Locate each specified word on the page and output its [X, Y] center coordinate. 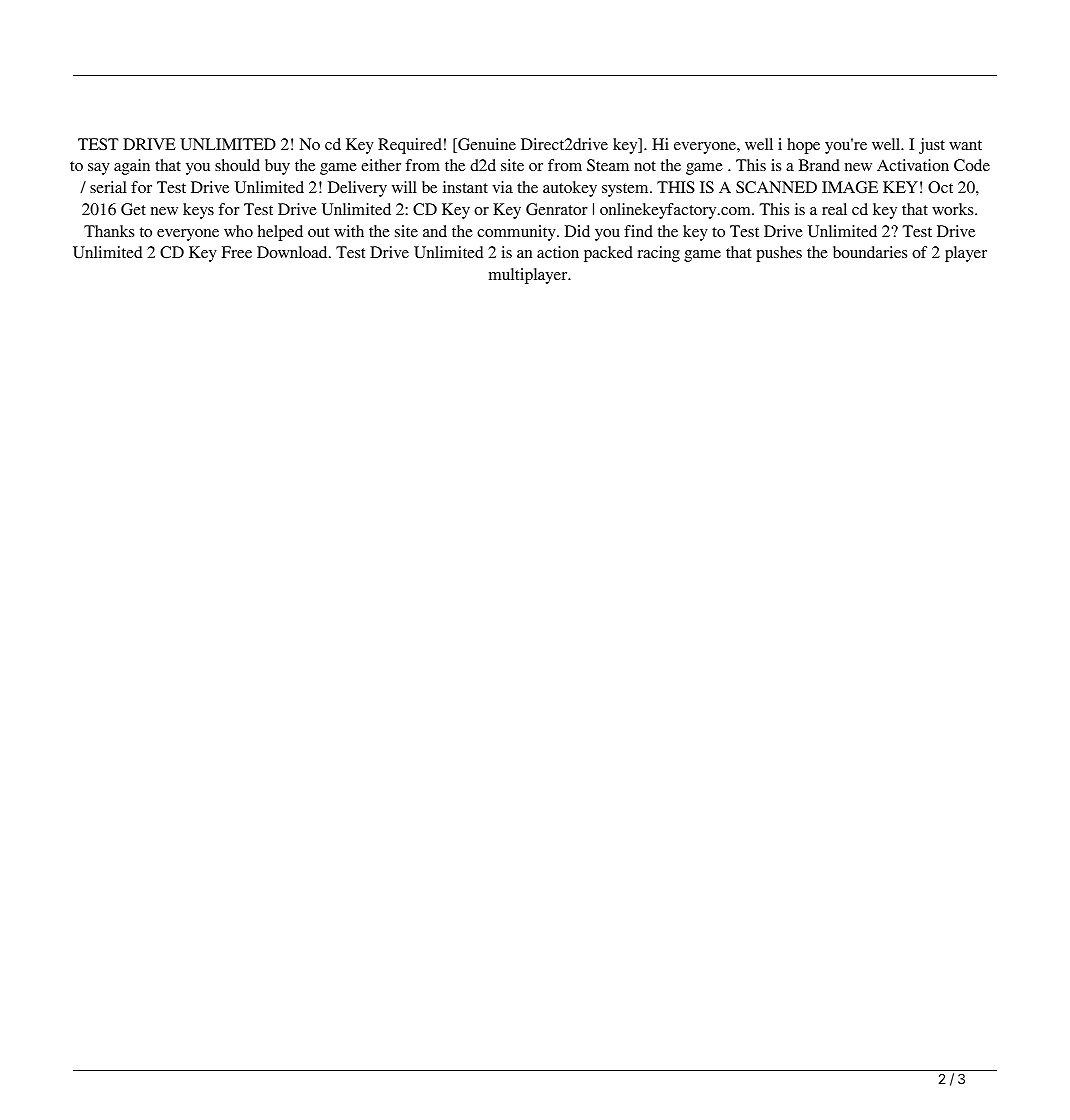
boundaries [870, 252]
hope [803, 146]
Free [237, 252]
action [558, 252]
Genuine [486, 145]
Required [410, 146]
